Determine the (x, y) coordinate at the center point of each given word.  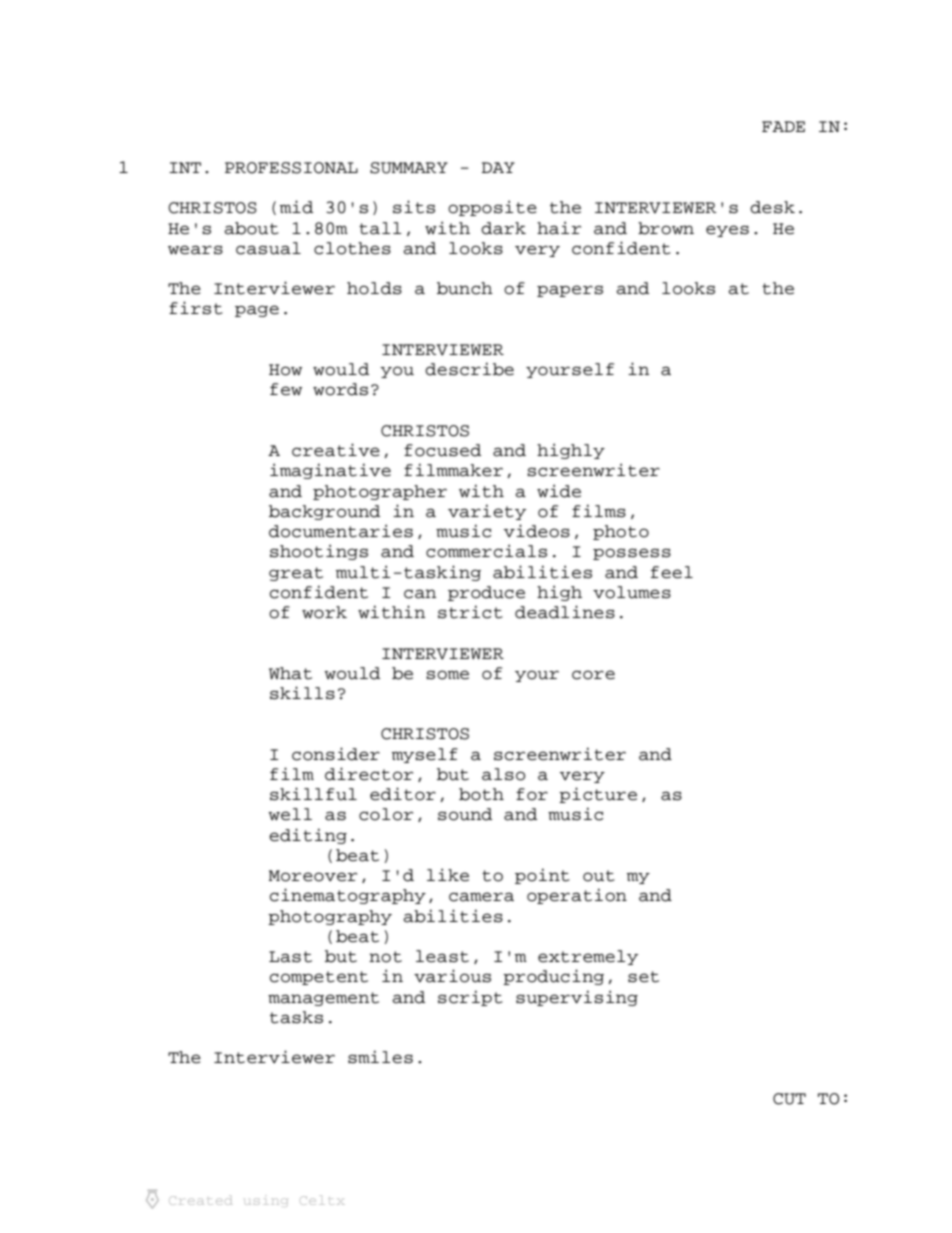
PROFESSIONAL (291, 168)
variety (487, 512)
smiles (380, 1057)
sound (465, 814)
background (324, 512)
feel (672, 572)
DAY (498, 167)
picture (598, 795)
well (290, 814)
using (266, 1202)
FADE (783, 126)
